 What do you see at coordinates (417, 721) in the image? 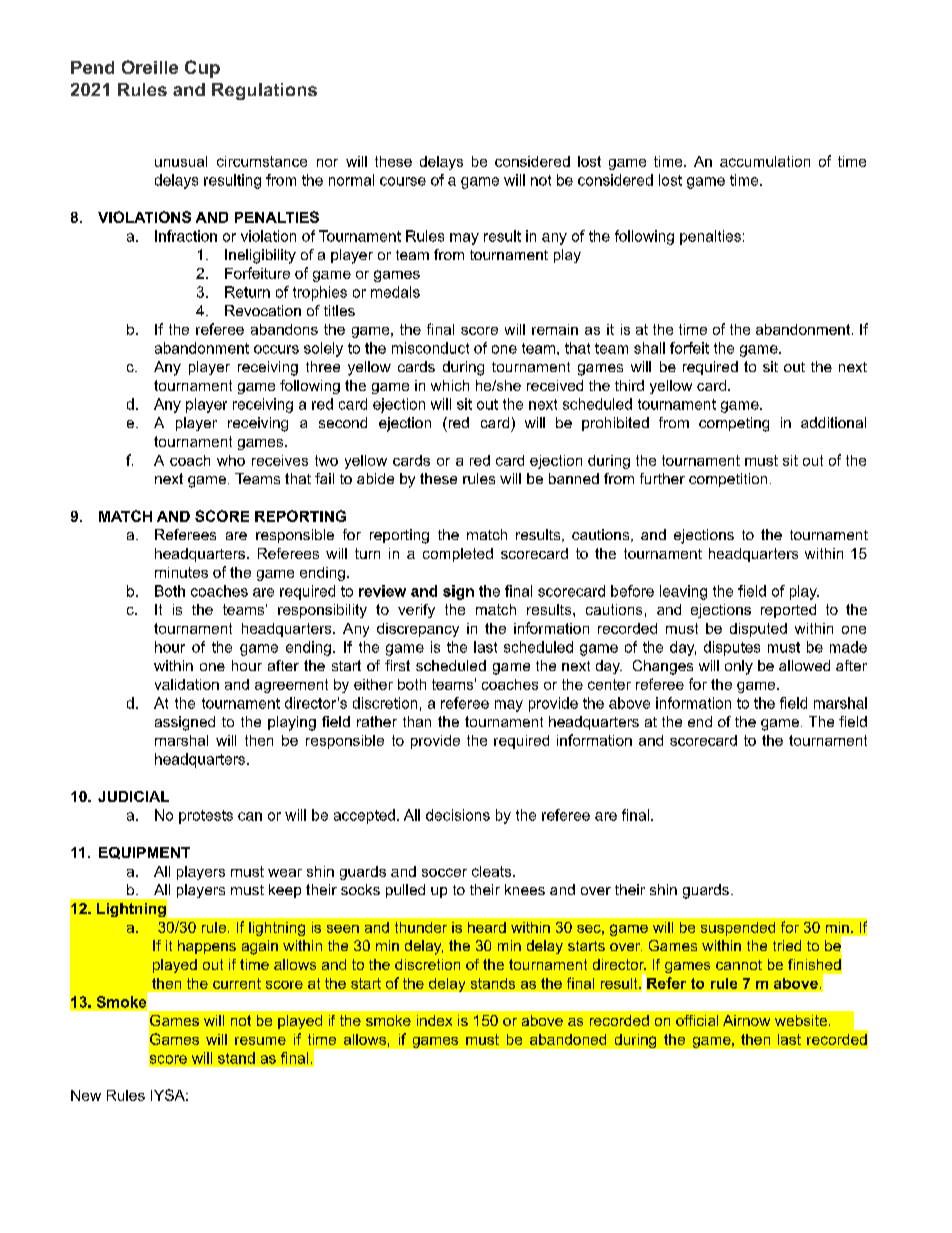
I see `than` at bounding box center [417, 721].
